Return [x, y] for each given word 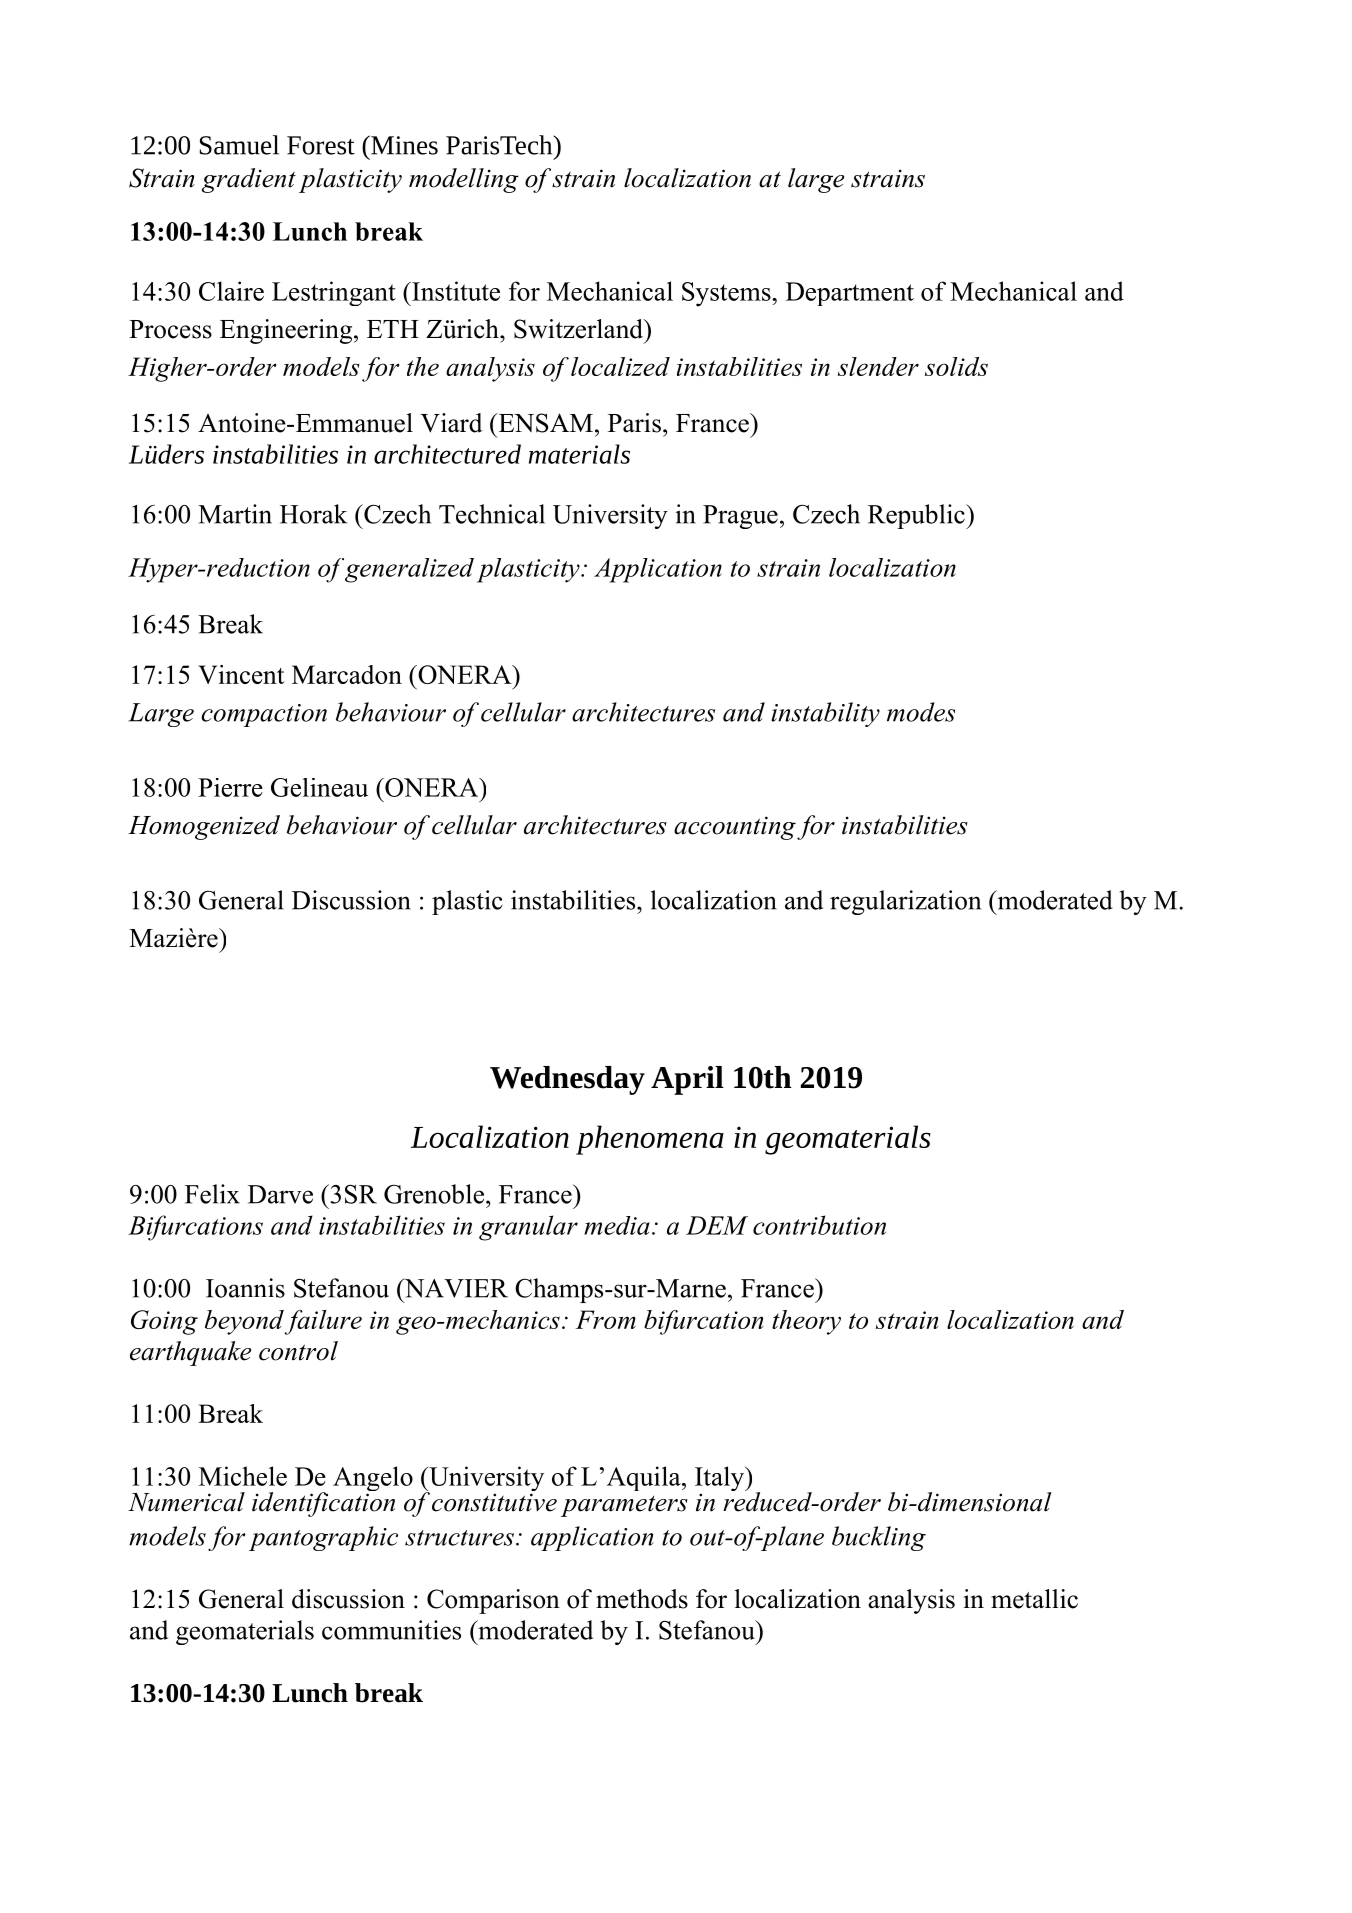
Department [850, 294]
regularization [905, 902]
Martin [235, 514]
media [617, 1225]
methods [642, 1599]
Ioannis [245, 1288]
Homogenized [204, 827]
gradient [249, 180]
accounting [735, 828]
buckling [879, 1538]
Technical [492, 514]
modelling [464, 180]
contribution [819, 1225]
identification [323, 1503]
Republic [917, 516]
